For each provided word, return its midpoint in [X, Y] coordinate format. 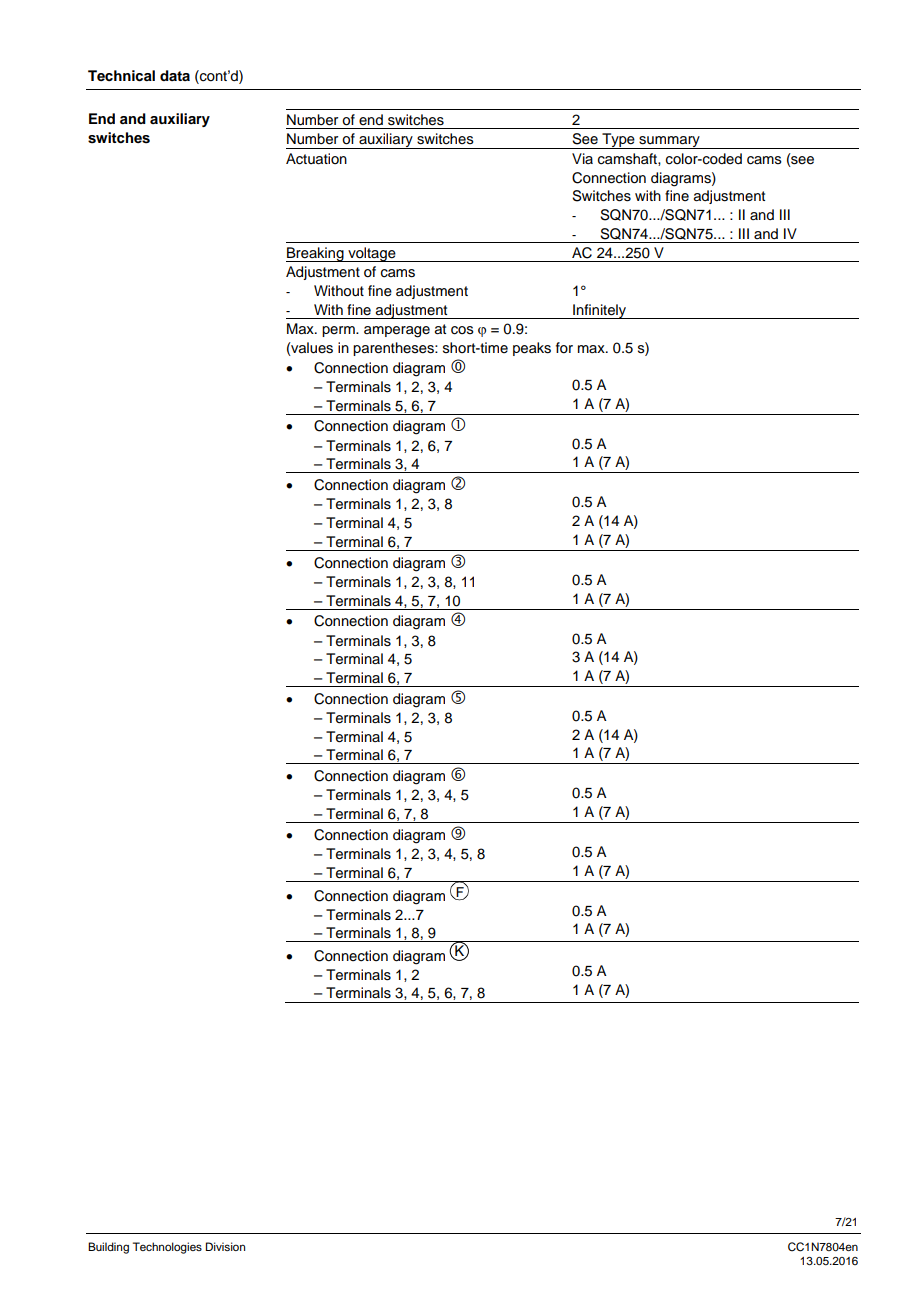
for [564, 348]
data [175, 75]
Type [618, 141]
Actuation [316, 159]
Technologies [167, 1248]
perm [339, 331]
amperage [397, 332]
